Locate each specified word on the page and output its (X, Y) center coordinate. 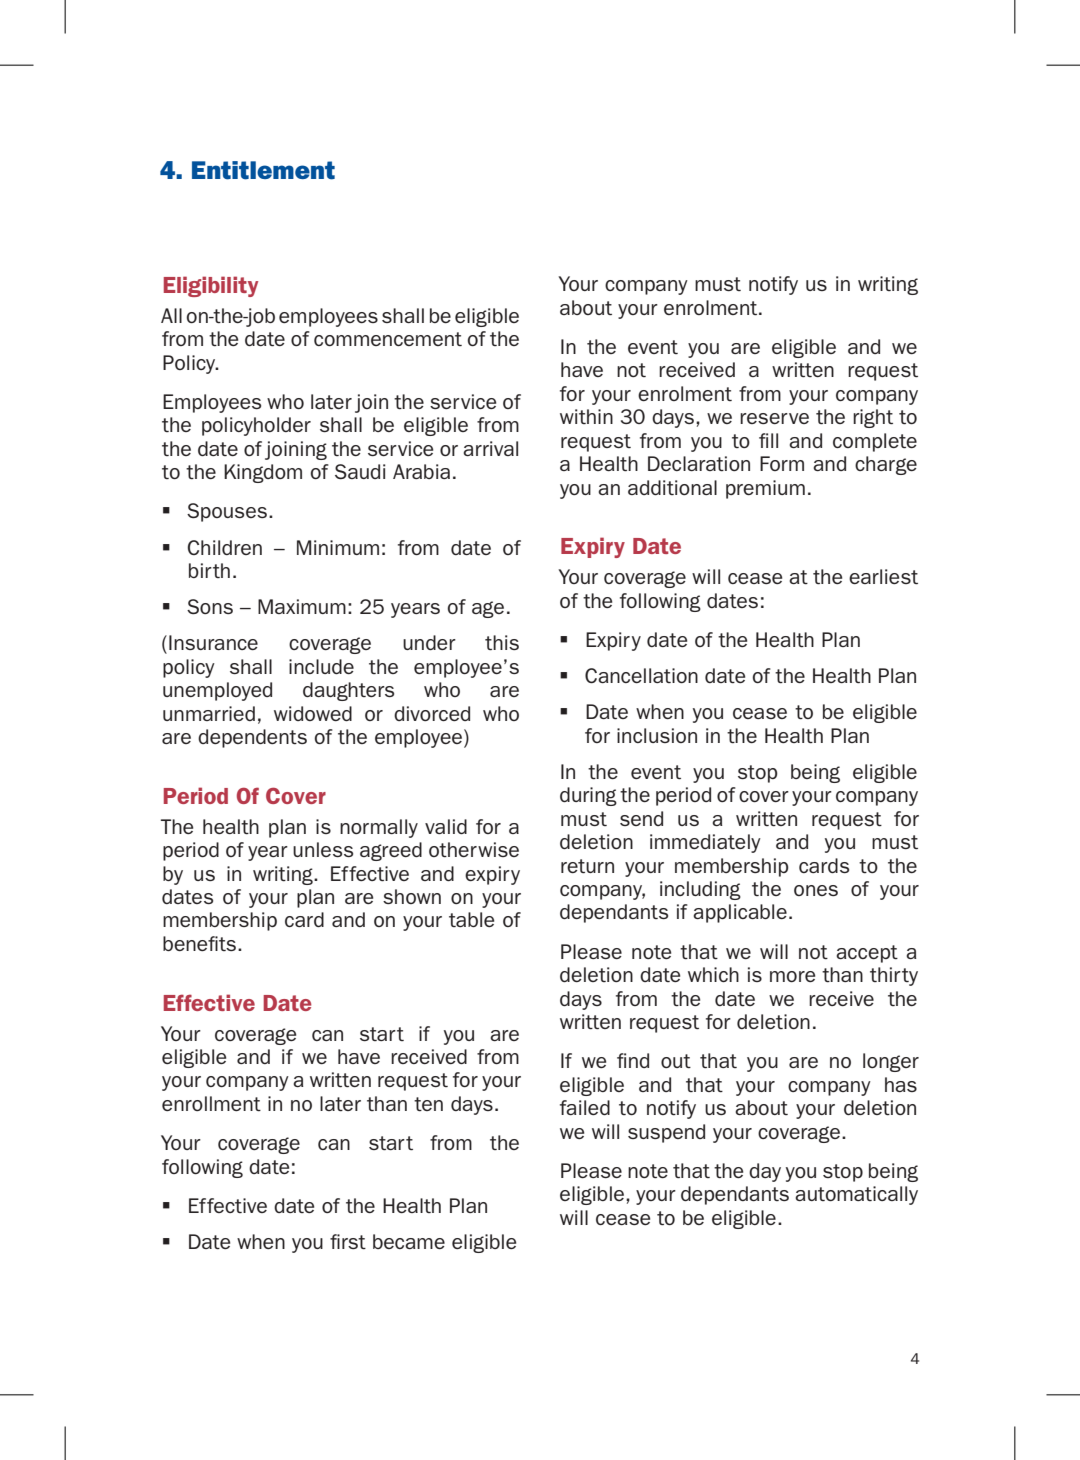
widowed (313, 713)
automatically (856, 1195)
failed (585, 1107)
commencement (388, 339)
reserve (774, 418)
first (348, 1242)
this (502, 643)
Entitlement (263, 170)
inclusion (657, 735)
